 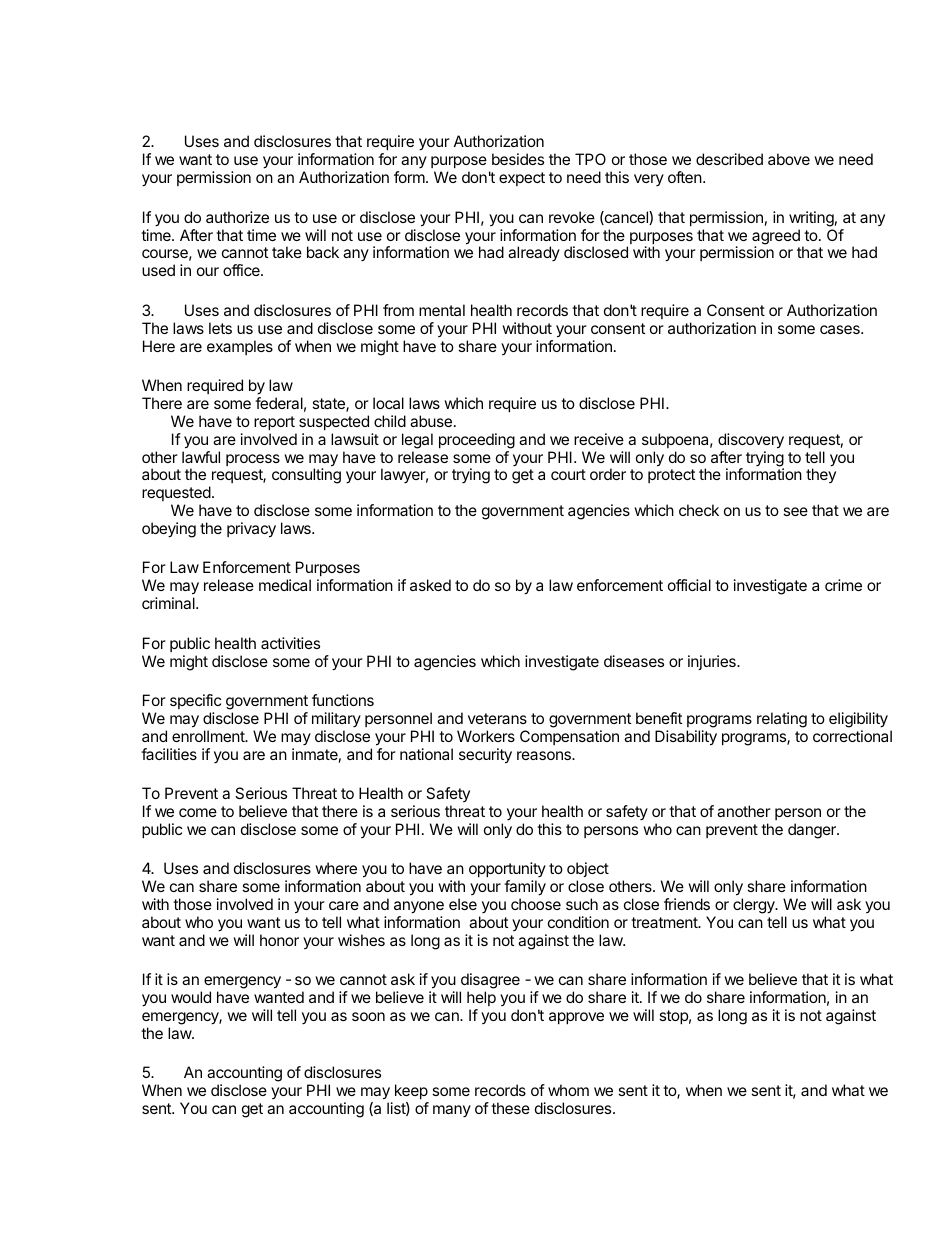 I want to click on come, so click(x=198, y=812).
